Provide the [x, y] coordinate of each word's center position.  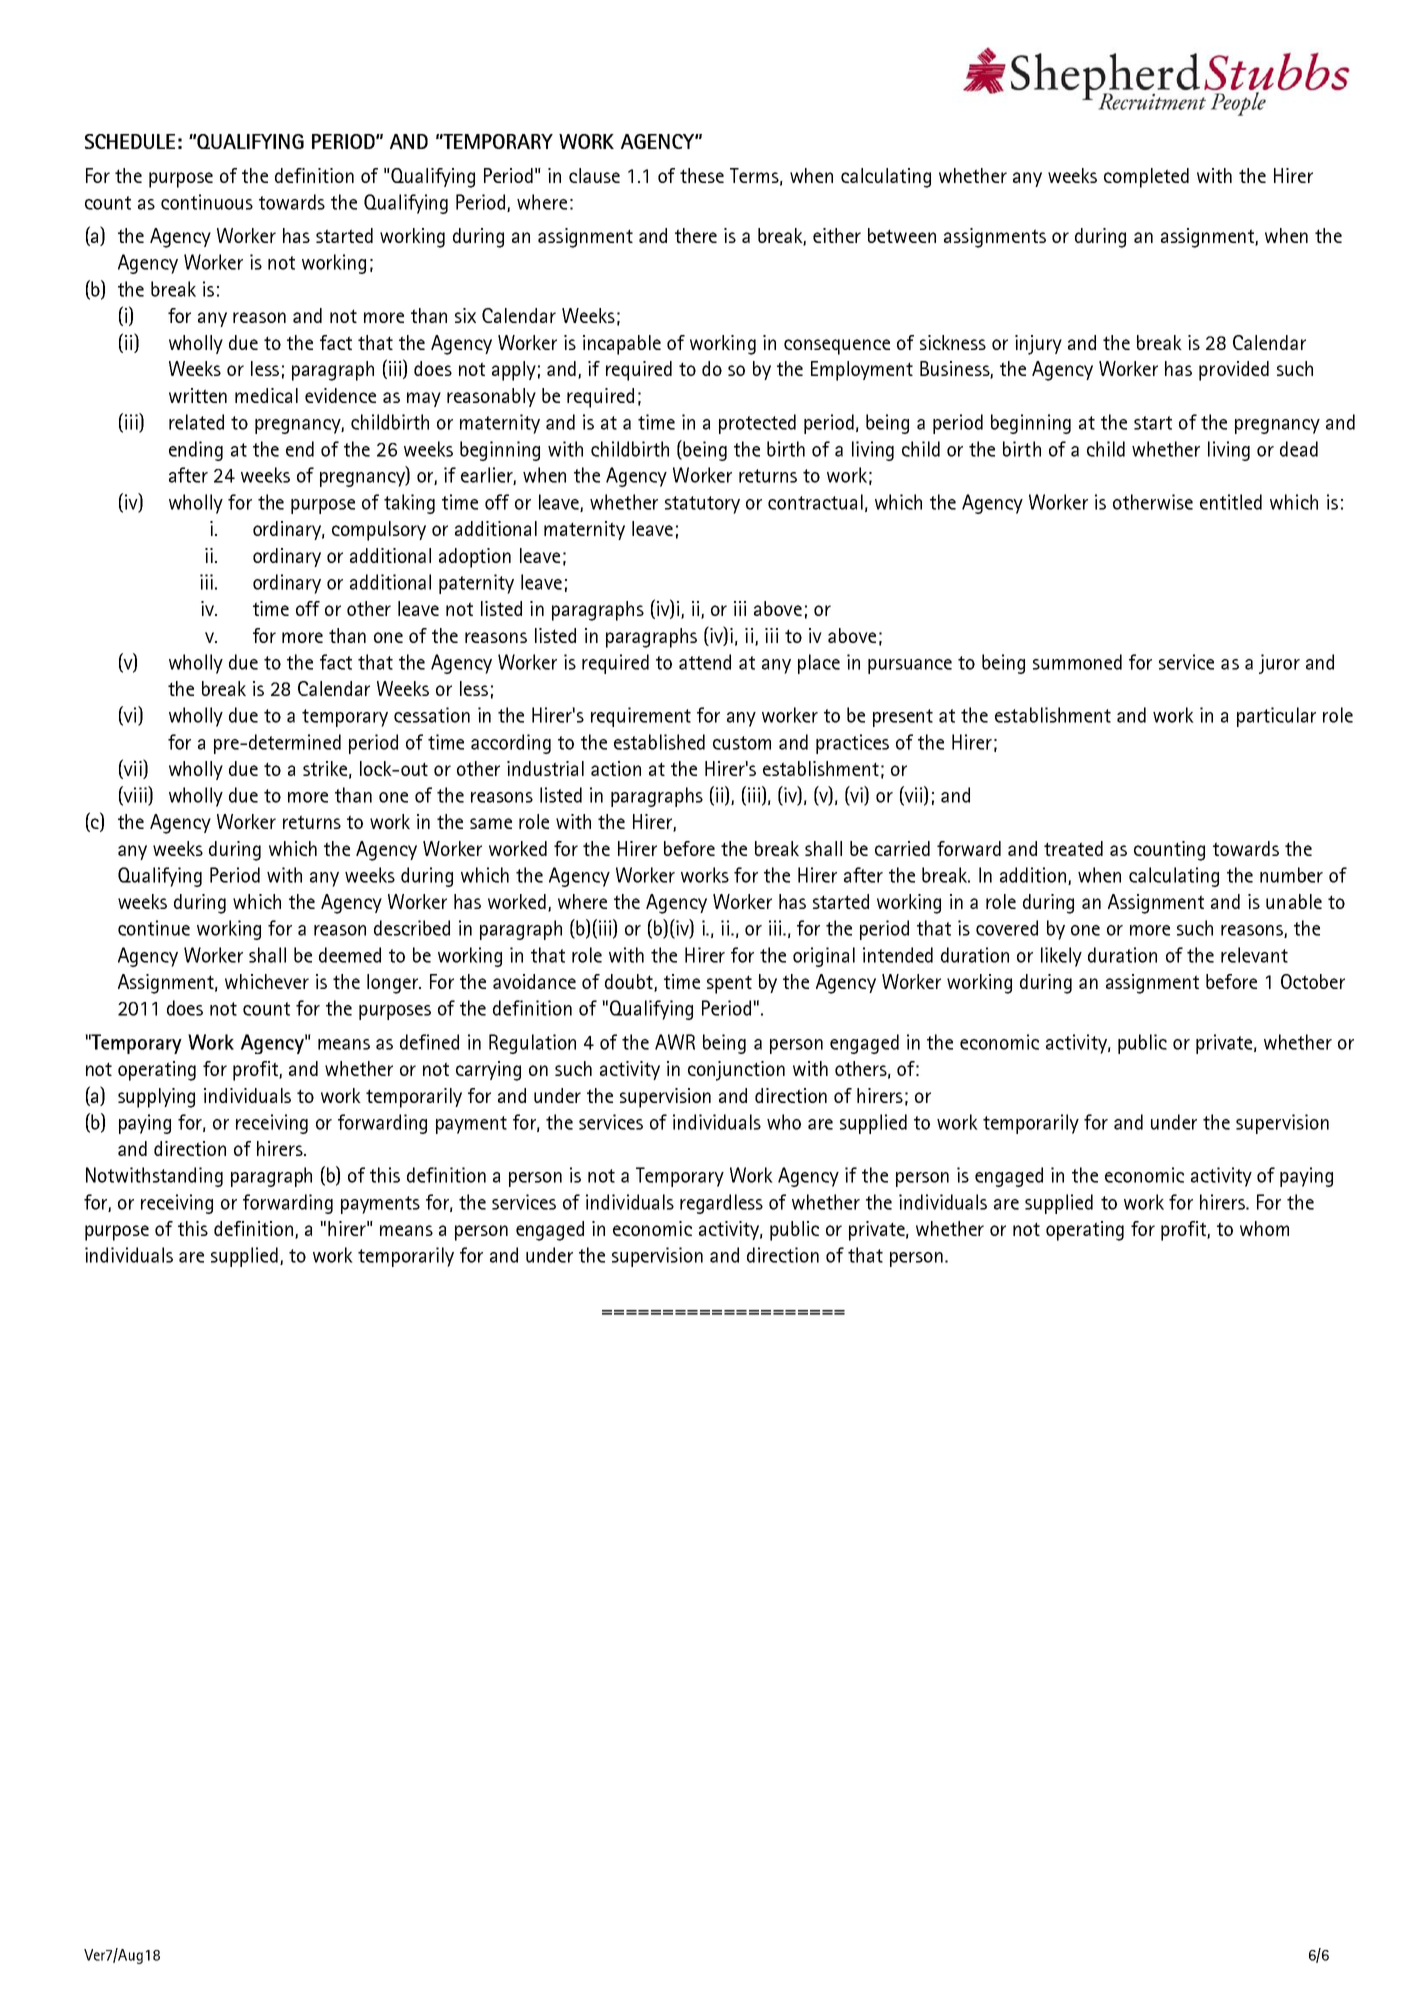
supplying [156, 1098]
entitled [1231, 502]
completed [1146, 178]
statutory [702, 505]
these [702, 175]
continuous [207, 202]
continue [154, 928]
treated [1073, 848]
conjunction [736, 1071]
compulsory [379, 531]
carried [902, 848]
